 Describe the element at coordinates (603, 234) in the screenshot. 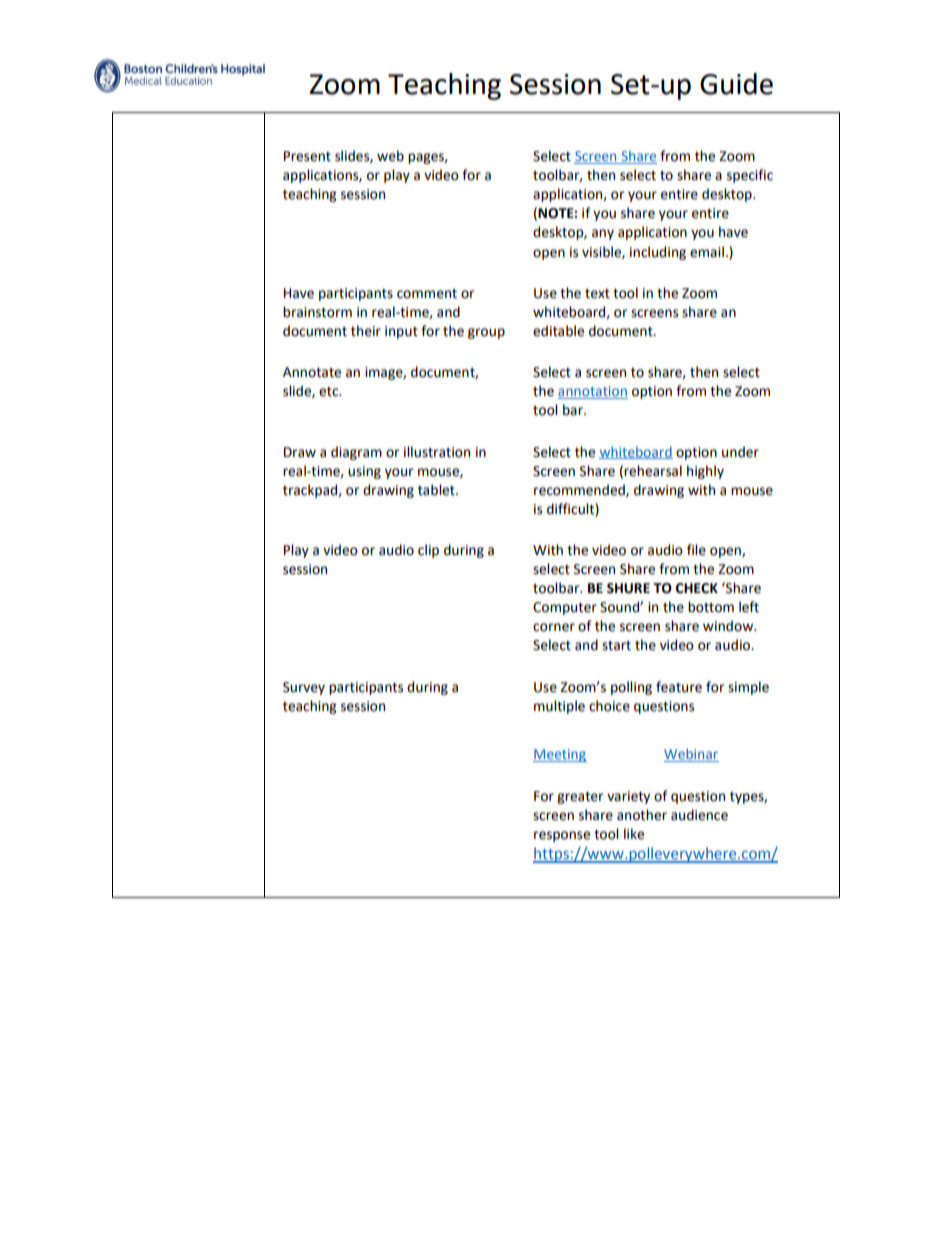

I see `any` at that location.
